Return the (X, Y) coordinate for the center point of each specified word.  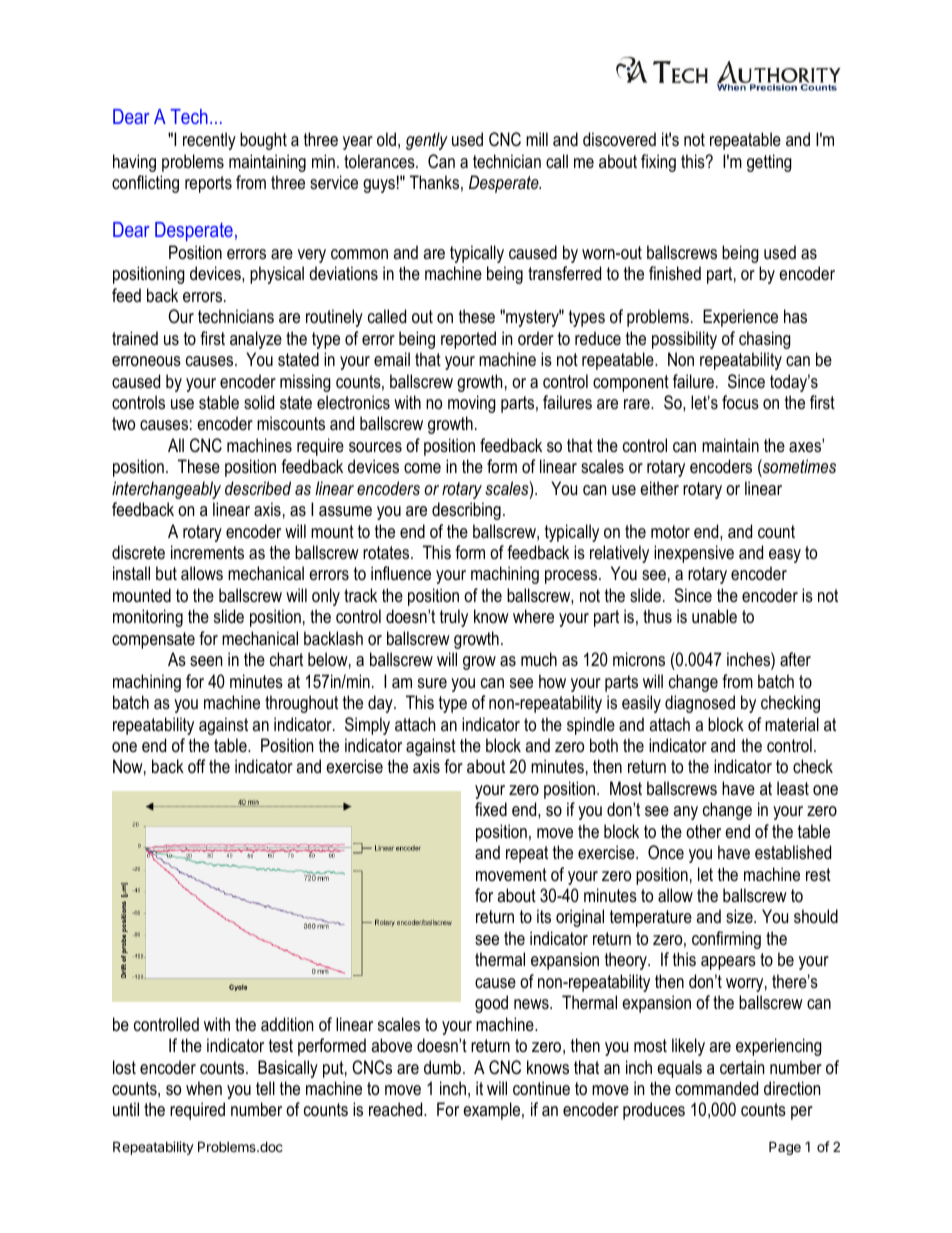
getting (769, 163)
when (204, 1088)
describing (466, 511)
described (258, 488)
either (659, 488)
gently (427, 141)
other (703, 831)
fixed (491, 809)
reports (208, 184)
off (196, 766)
